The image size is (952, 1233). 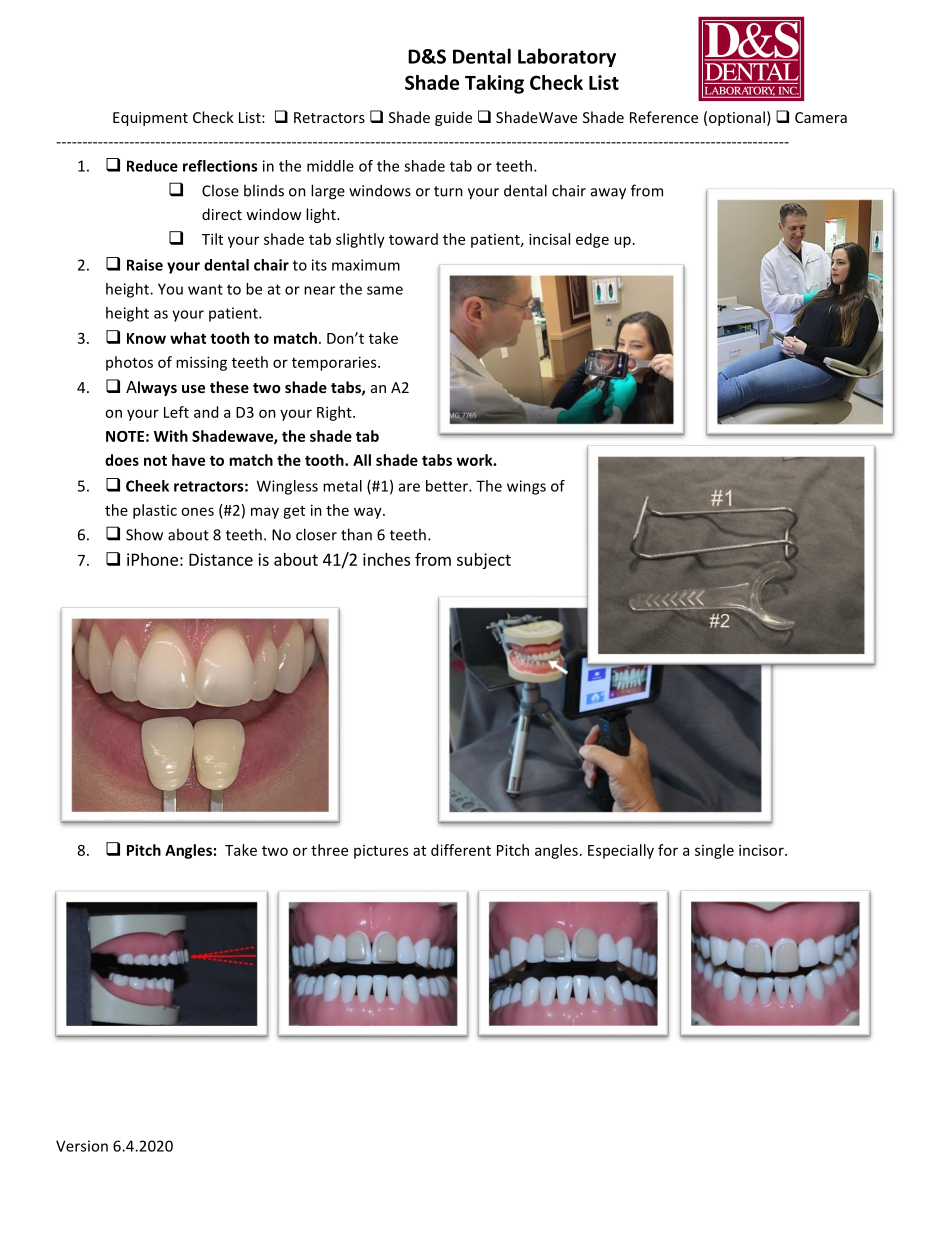 What do you see at coordinates (381, 852) in the document?
I see `pictures` at bounding box center [381, 852].
